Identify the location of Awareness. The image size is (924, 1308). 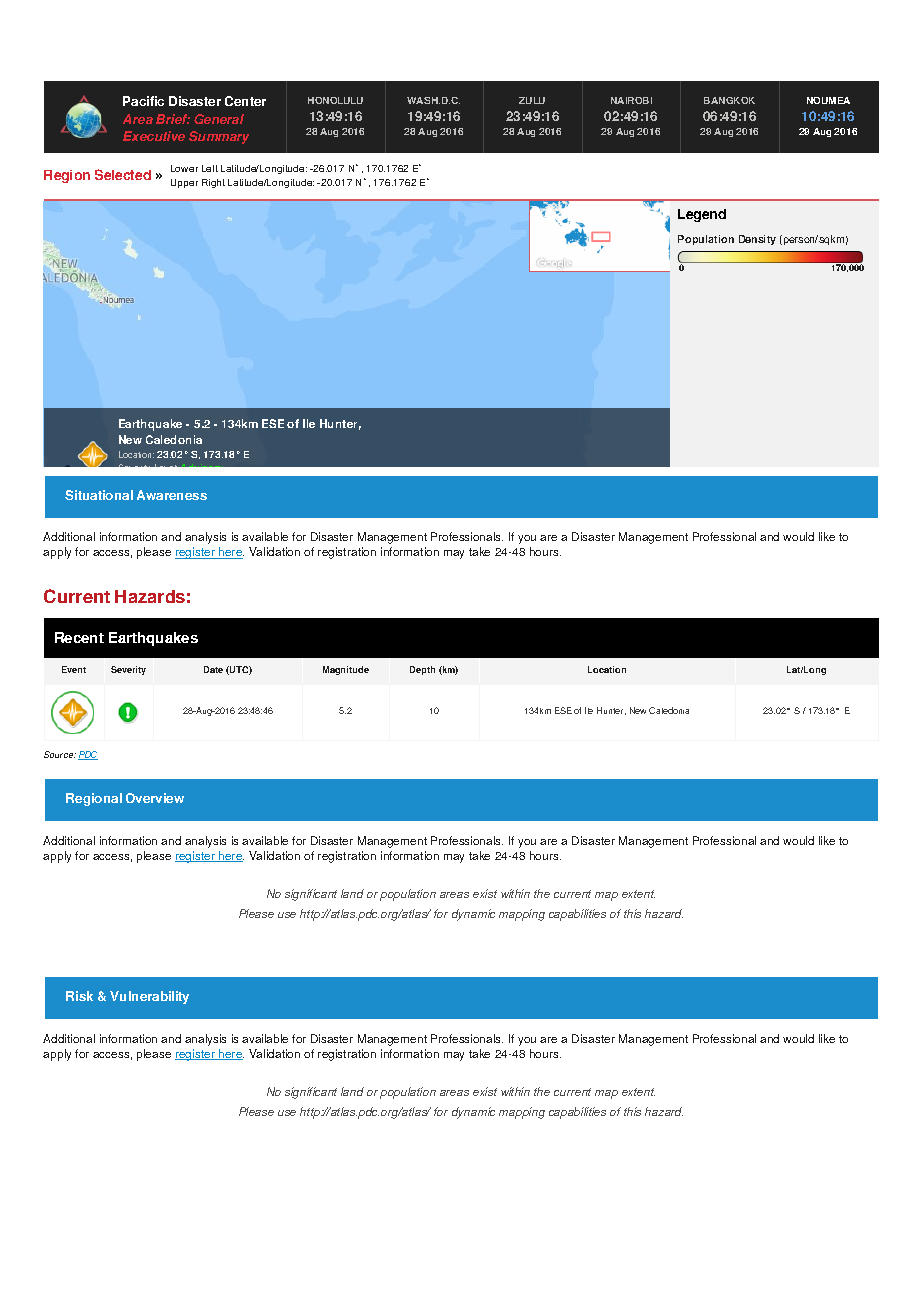
(172, 495).
